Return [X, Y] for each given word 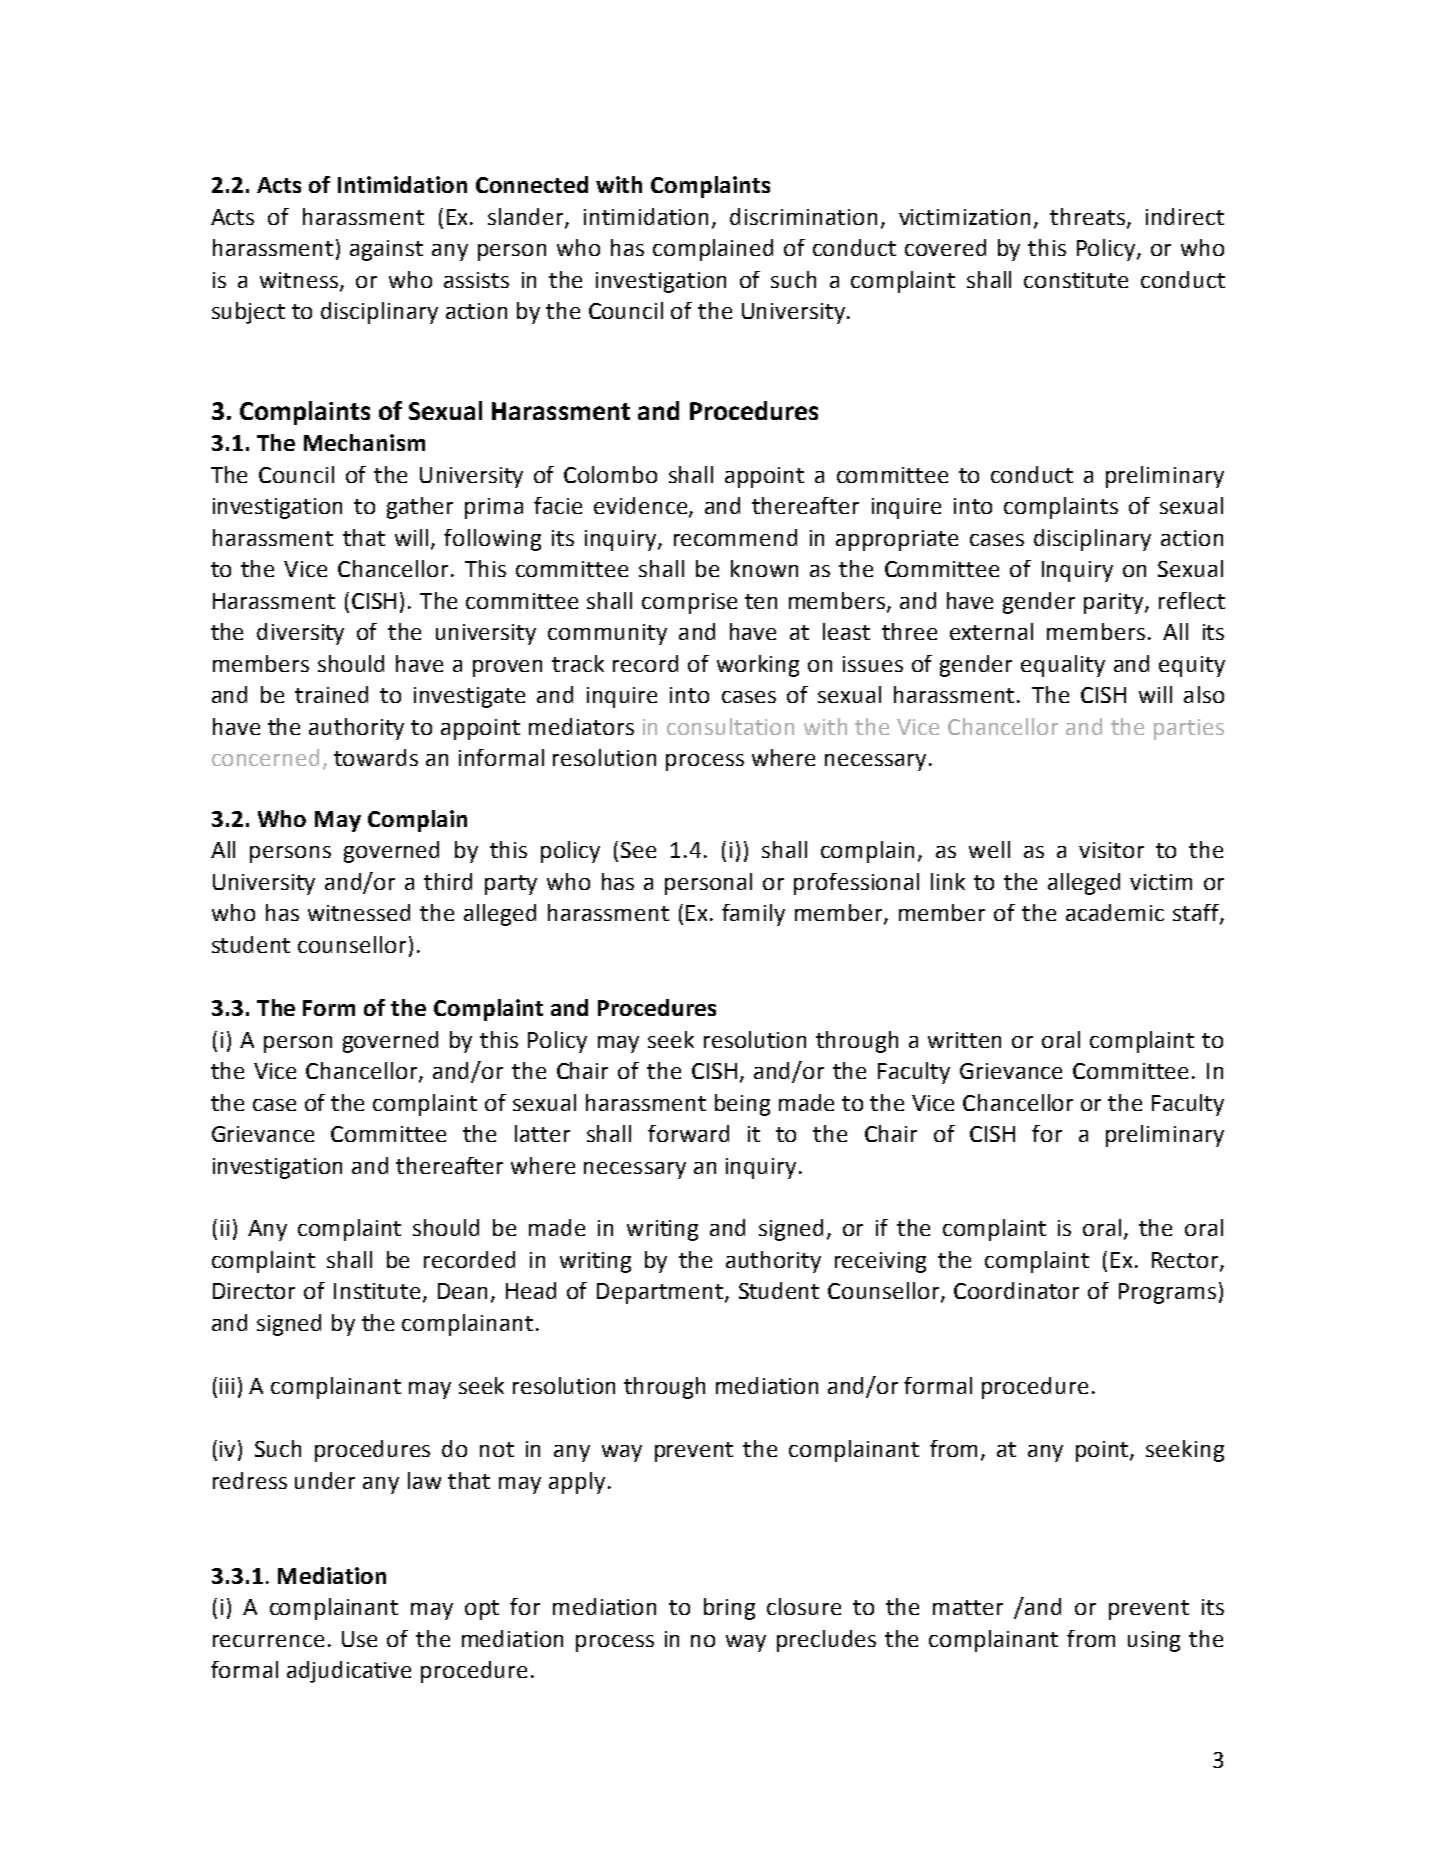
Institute [377, 1291]
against [386, 250]
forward [688, 1133]
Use [359, 1639]
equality [1063, 666]
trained [331, 694]
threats [1089, 217]
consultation [730, 726]
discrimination [803, 216]
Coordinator [1016, 1290]
